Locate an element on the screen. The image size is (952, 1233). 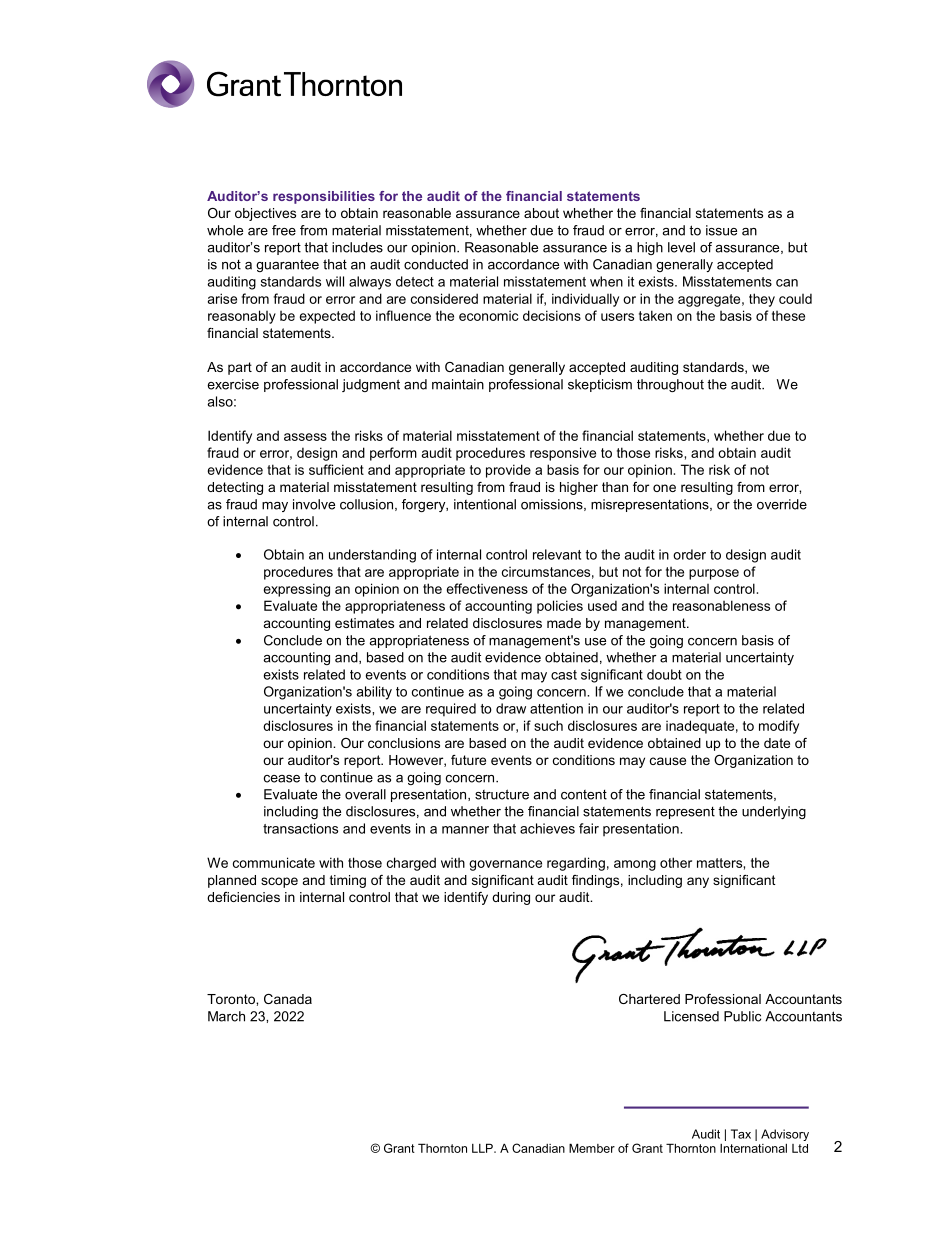
March is located at coordinates (226, 1016).
